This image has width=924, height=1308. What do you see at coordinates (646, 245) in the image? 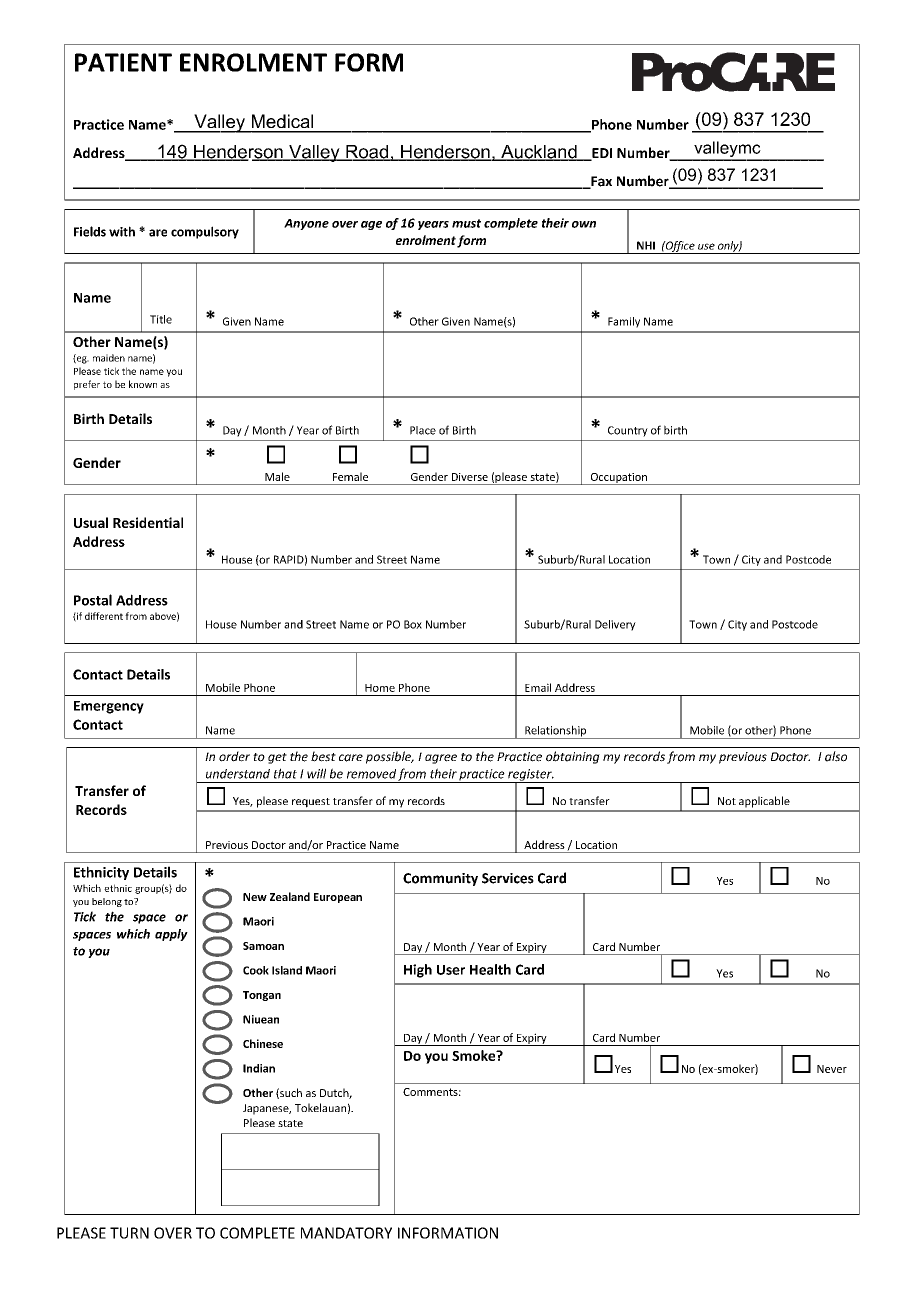
I see `NHI` at bounding box center [646, 245].
